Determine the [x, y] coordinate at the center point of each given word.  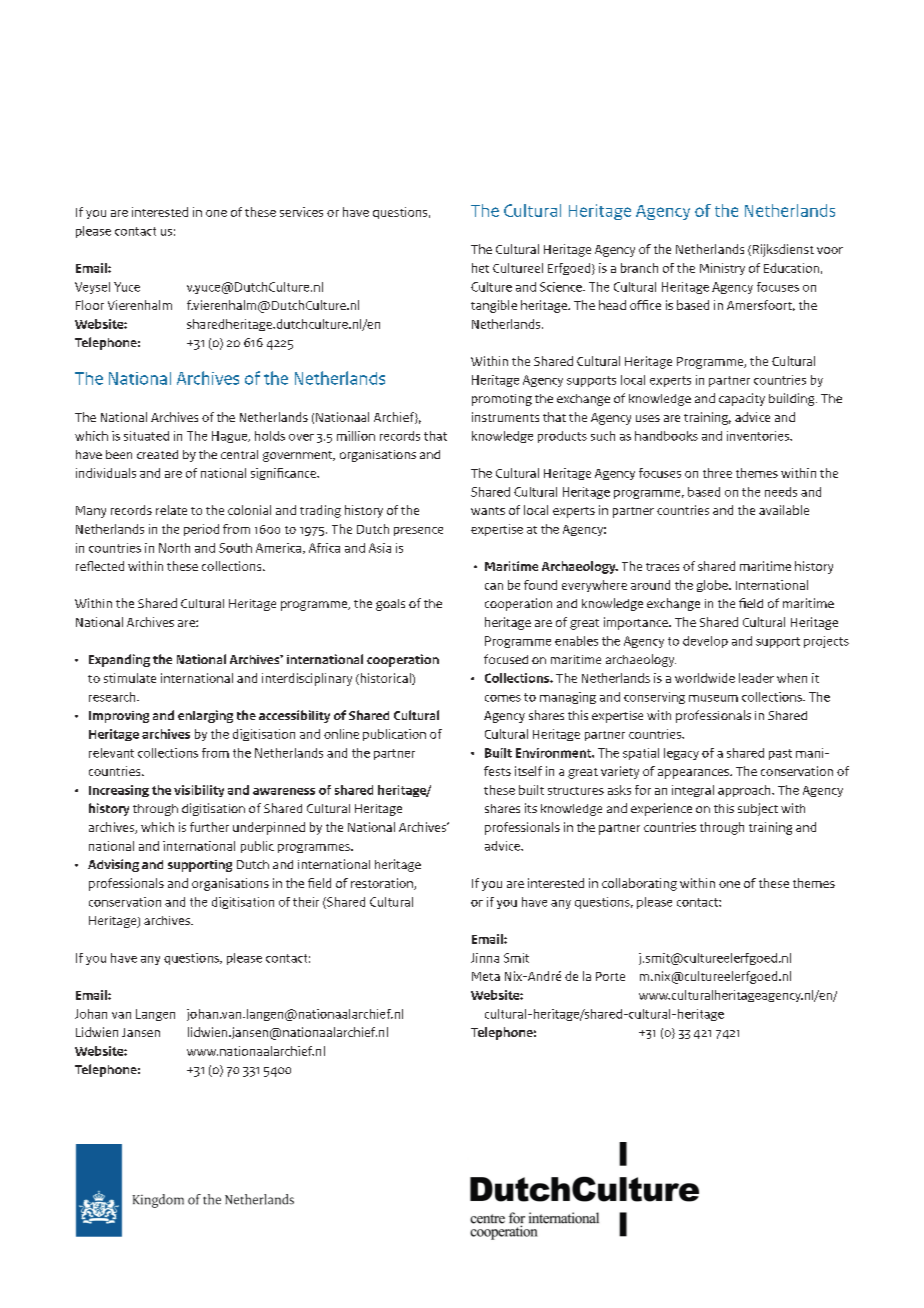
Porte [610, 976]
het [480, 268]
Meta [486, 976]
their [306, 902]
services [301, 212]
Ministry [722, 269]
